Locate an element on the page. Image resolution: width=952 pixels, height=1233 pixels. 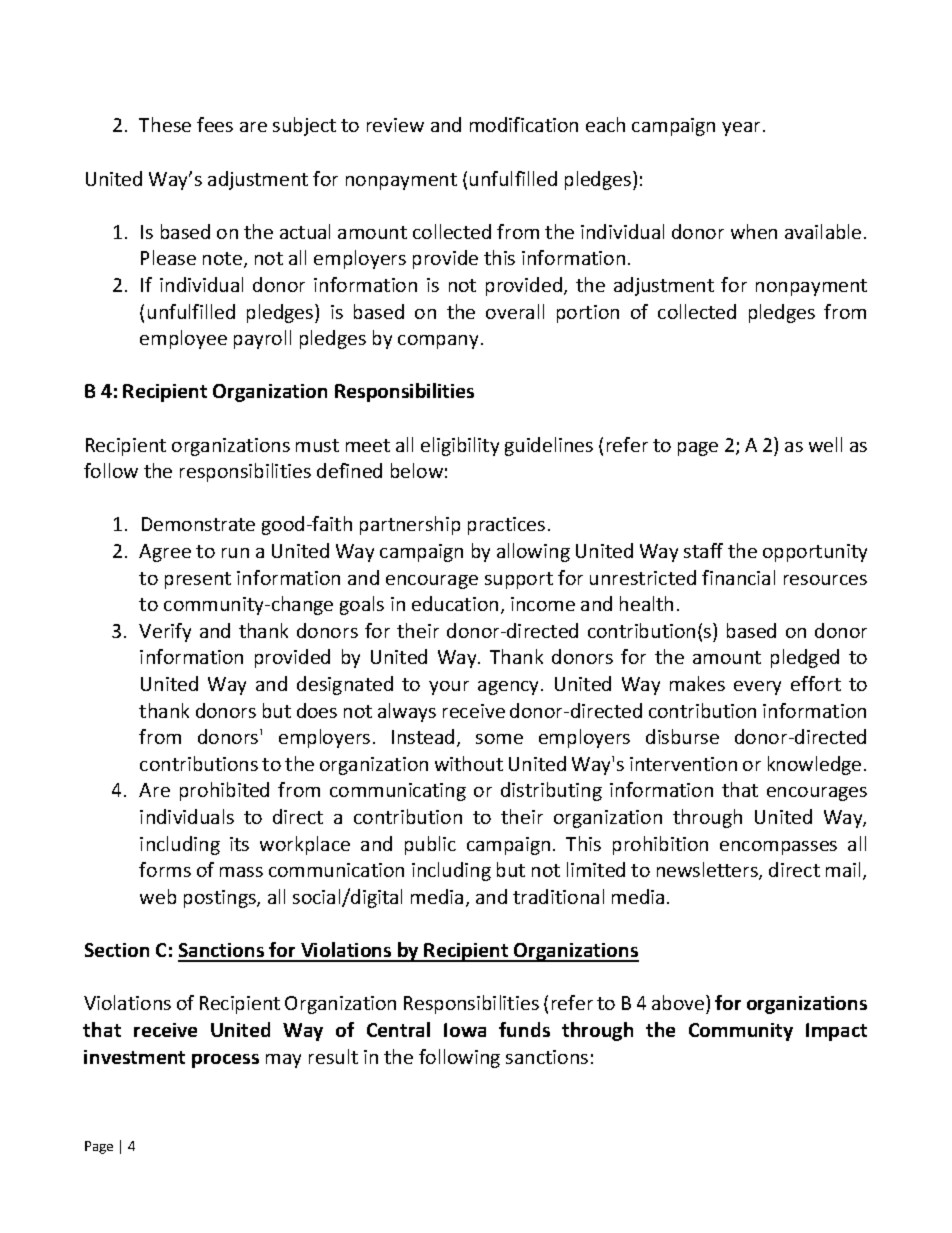
education is located at coordinates (455, 603).
